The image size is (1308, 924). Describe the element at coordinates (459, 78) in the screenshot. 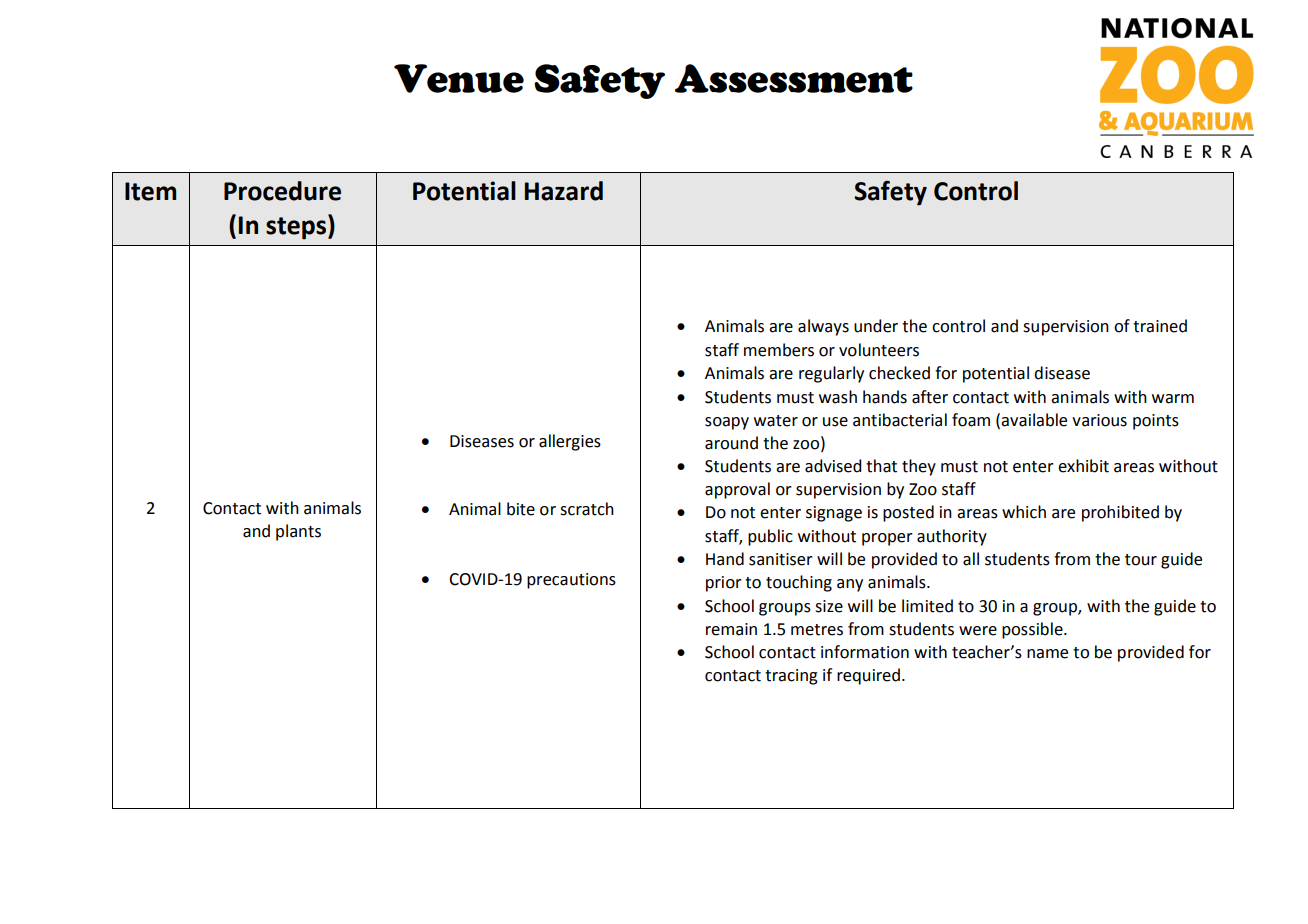

I see `Venue` at that location.
